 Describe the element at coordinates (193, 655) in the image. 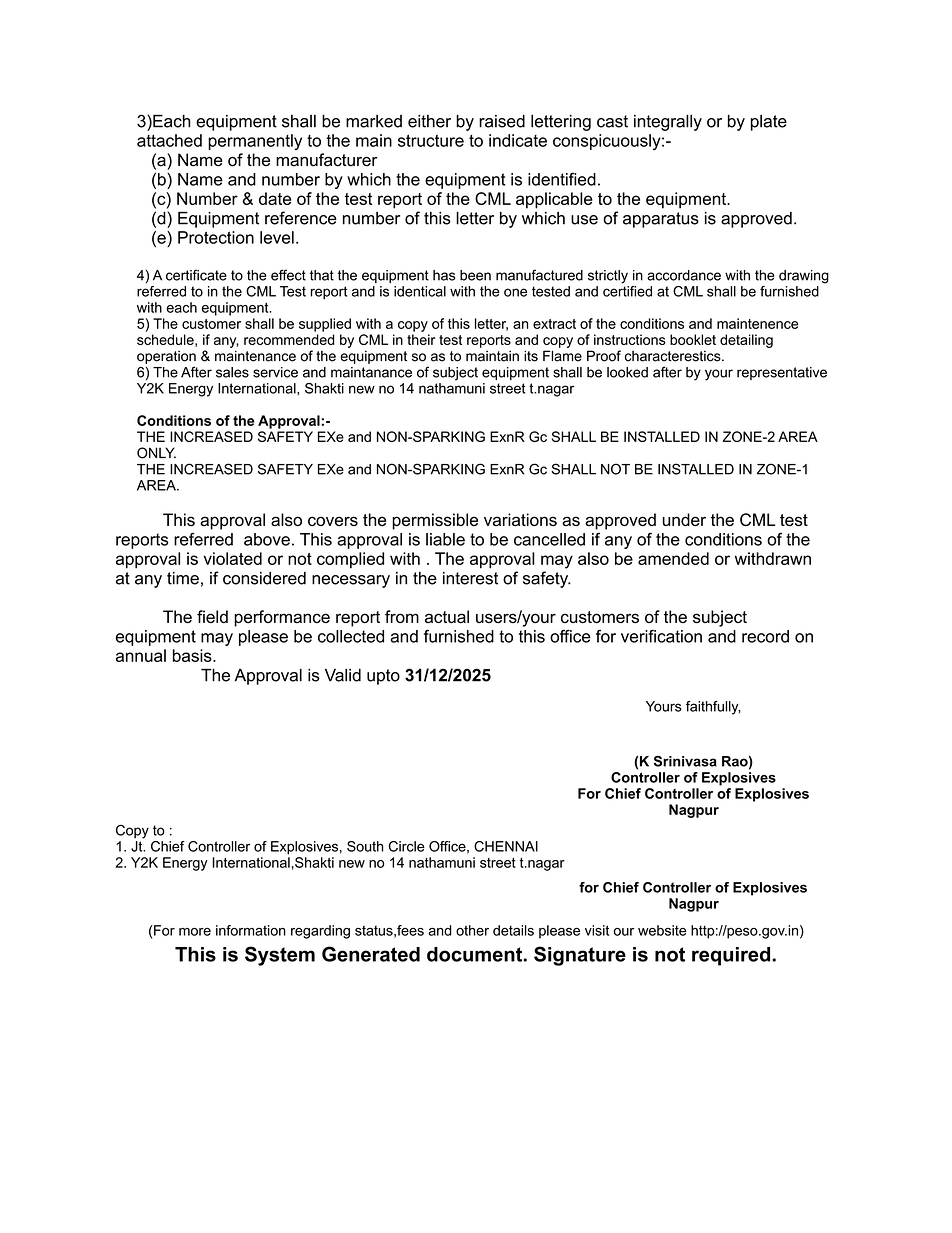

I see `basis` at that location.
